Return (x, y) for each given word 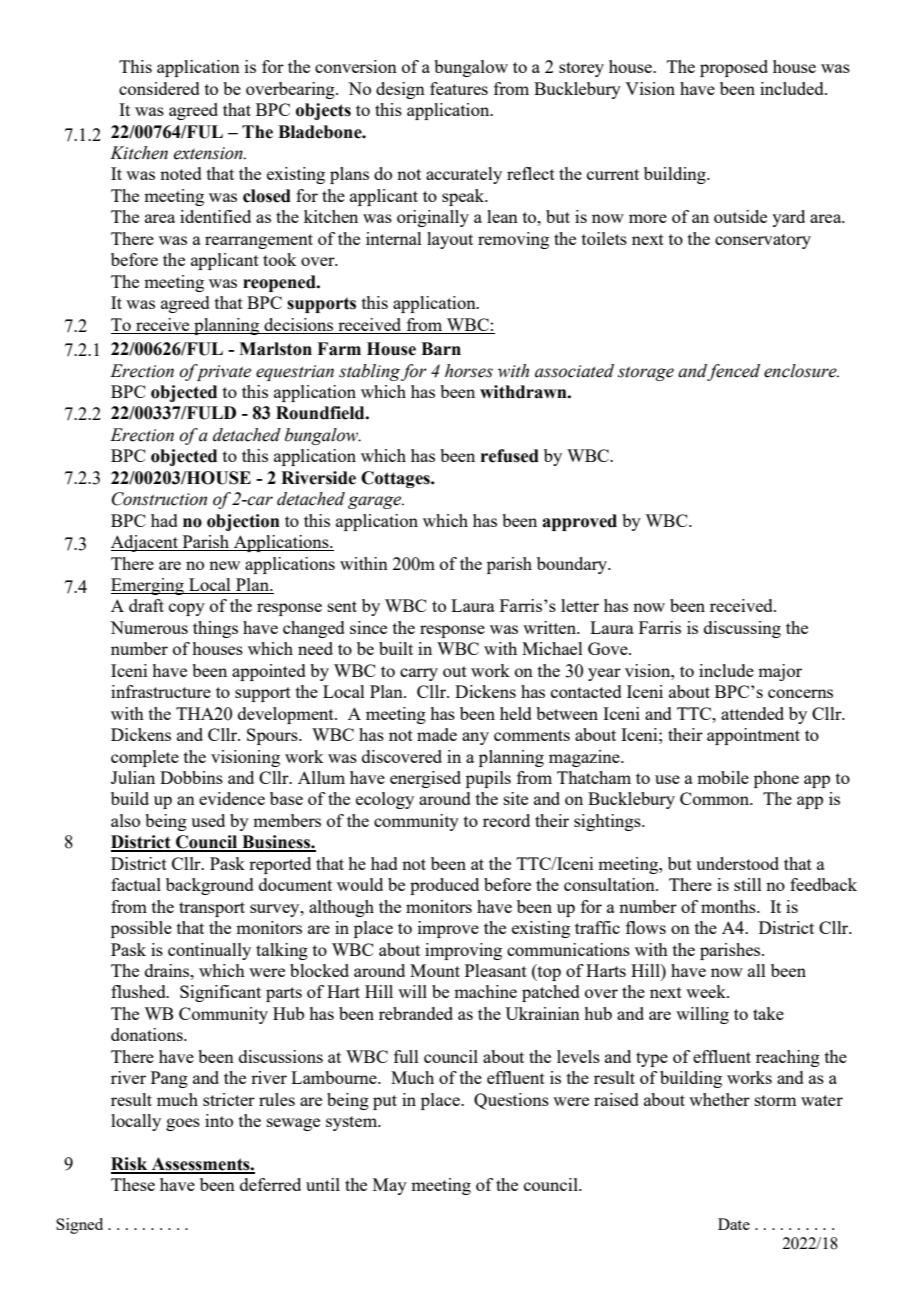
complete (145, 758)
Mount (435, 970)
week (707, 991)
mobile (723, 777)
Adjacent (145, 543)
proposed (734, 68)
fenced (733, 372)
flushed (139, 991)
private (222, 372)
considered (159, 88)
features (459, 88)
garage (376, 502)
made (437, 734)
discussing (742, 629)
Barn (441, 349)
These (133, 1184)
